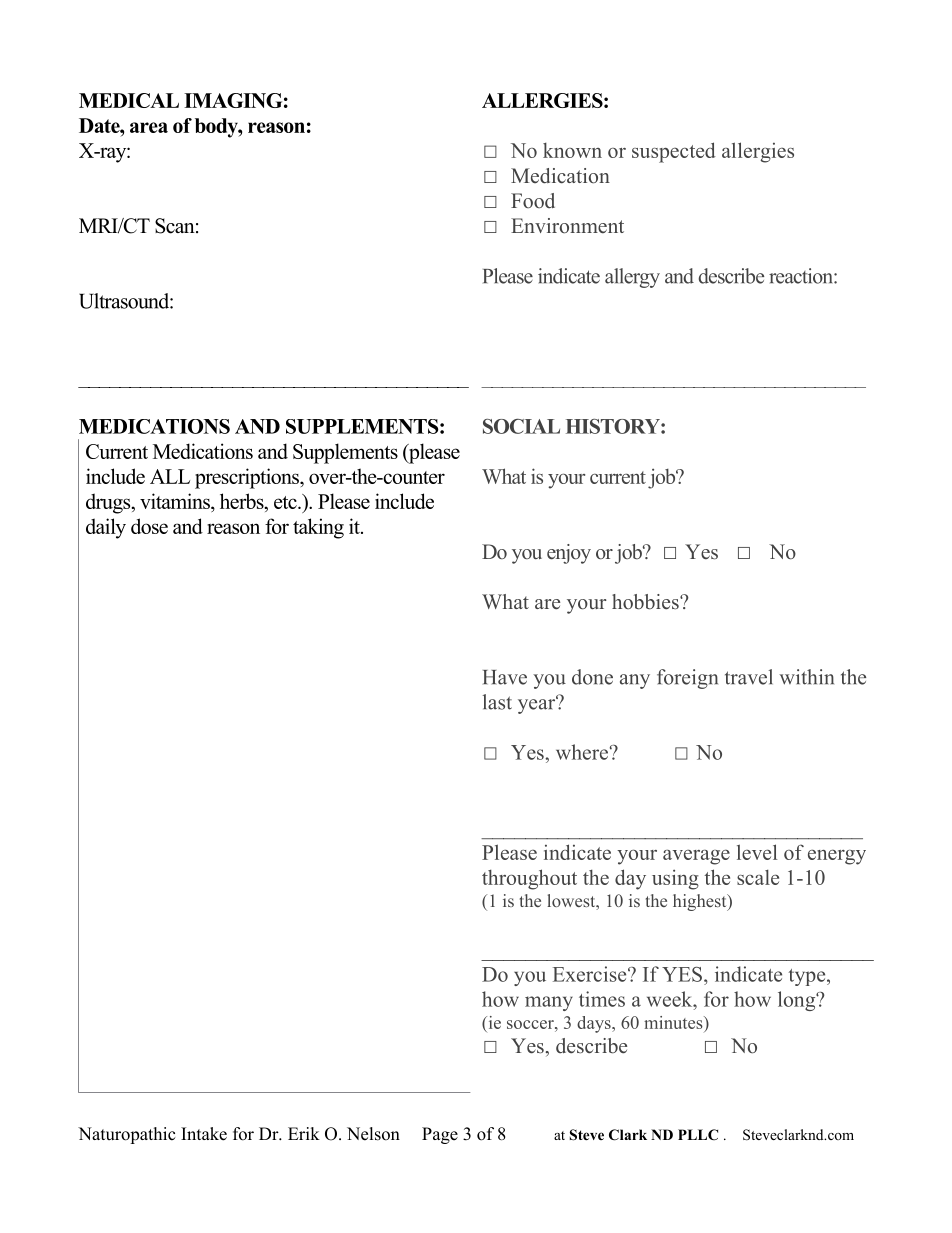 The width and height of the screenshot is (952, 1233). I want to click on area, so click(149, 127).
